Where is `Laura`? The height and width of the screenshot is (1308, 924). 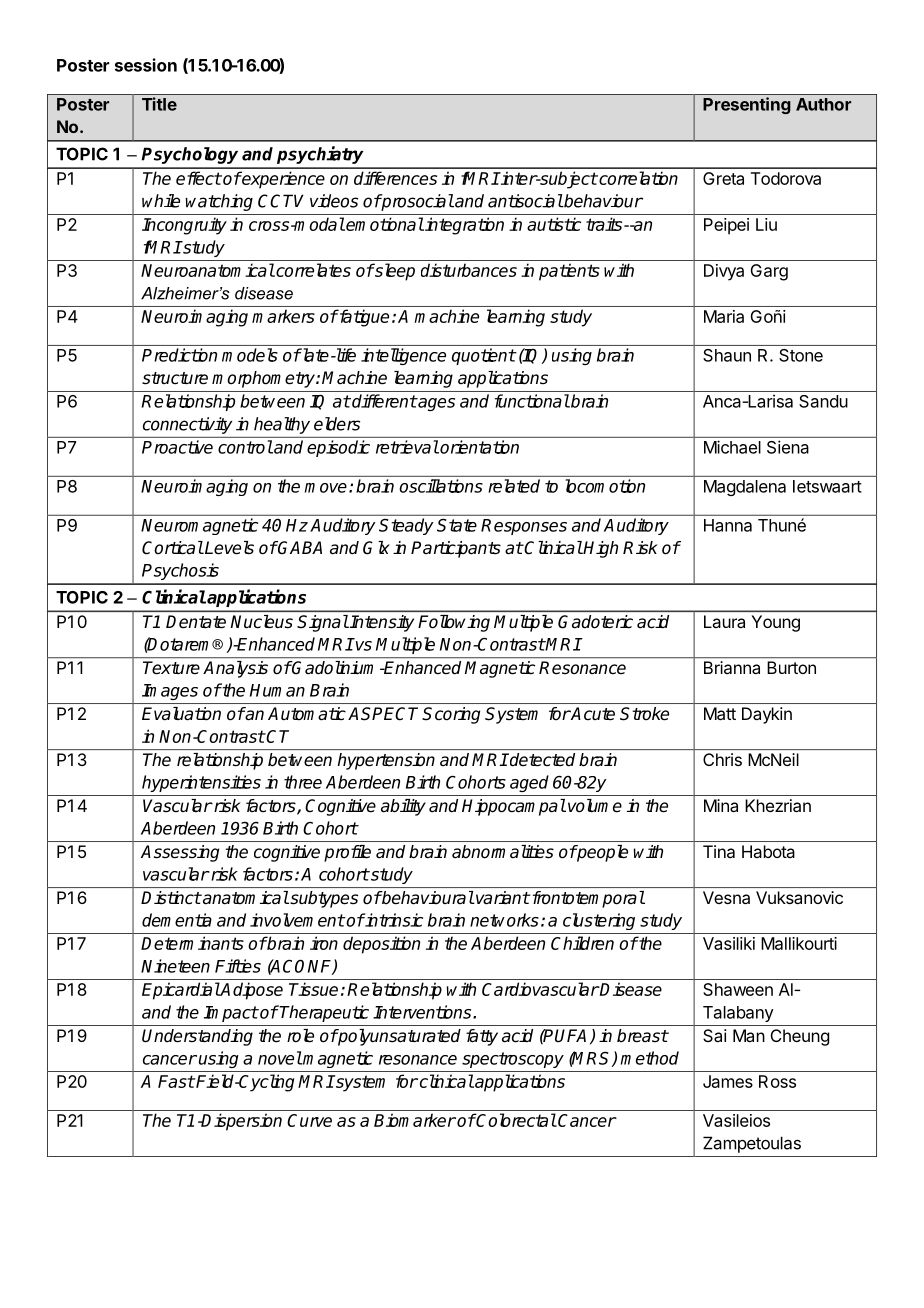
Laura is located at coordinates (724, 621).
